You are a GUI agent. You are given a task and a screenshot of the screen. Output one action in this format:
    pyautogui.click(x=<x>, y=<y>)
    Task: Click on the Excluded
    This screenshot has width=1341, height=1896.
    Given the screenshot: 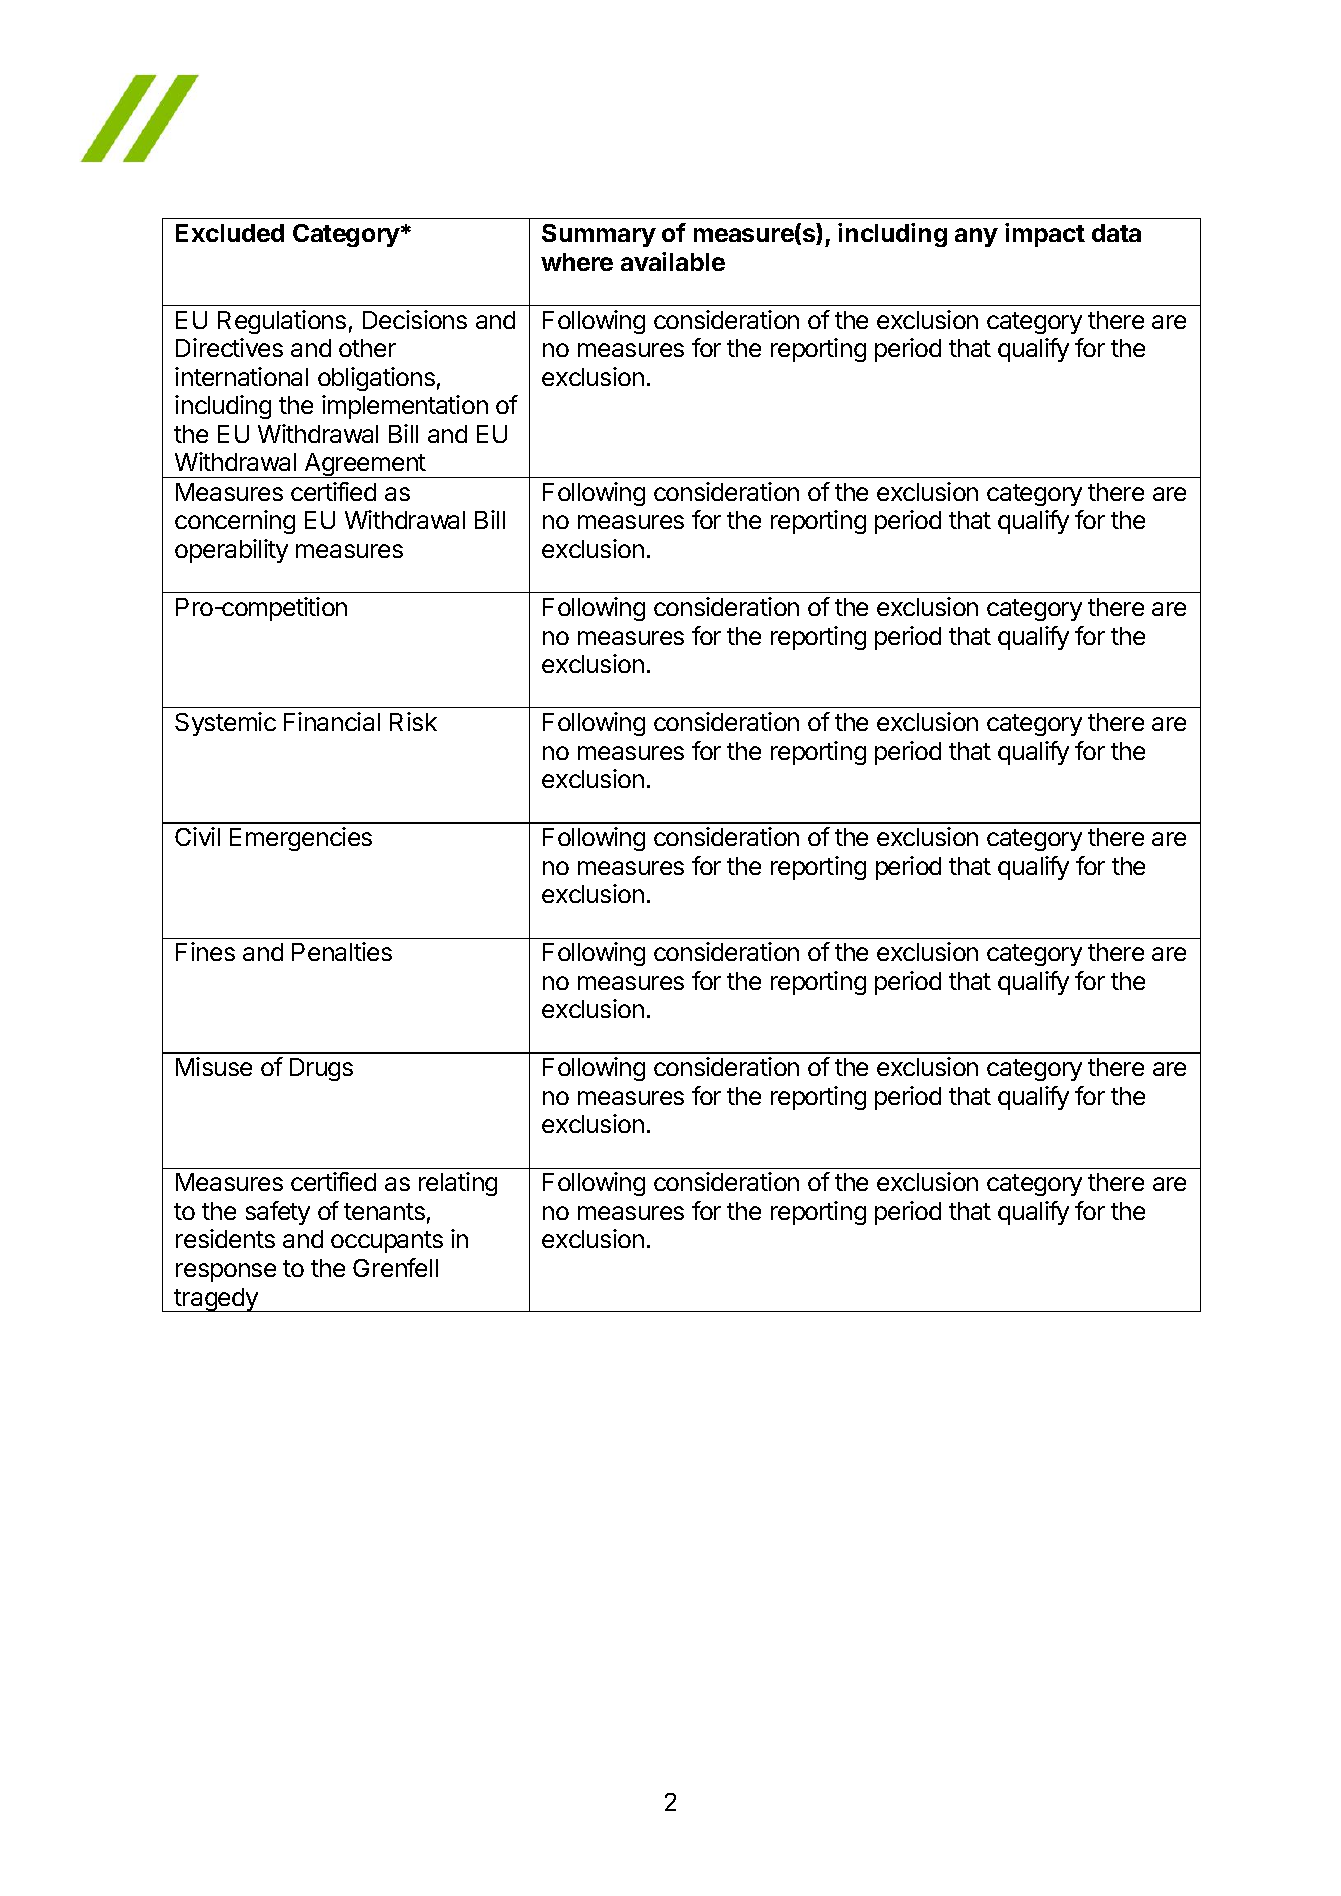 What is the action you would take?
    pyautogui.click(x=230, y=233)
